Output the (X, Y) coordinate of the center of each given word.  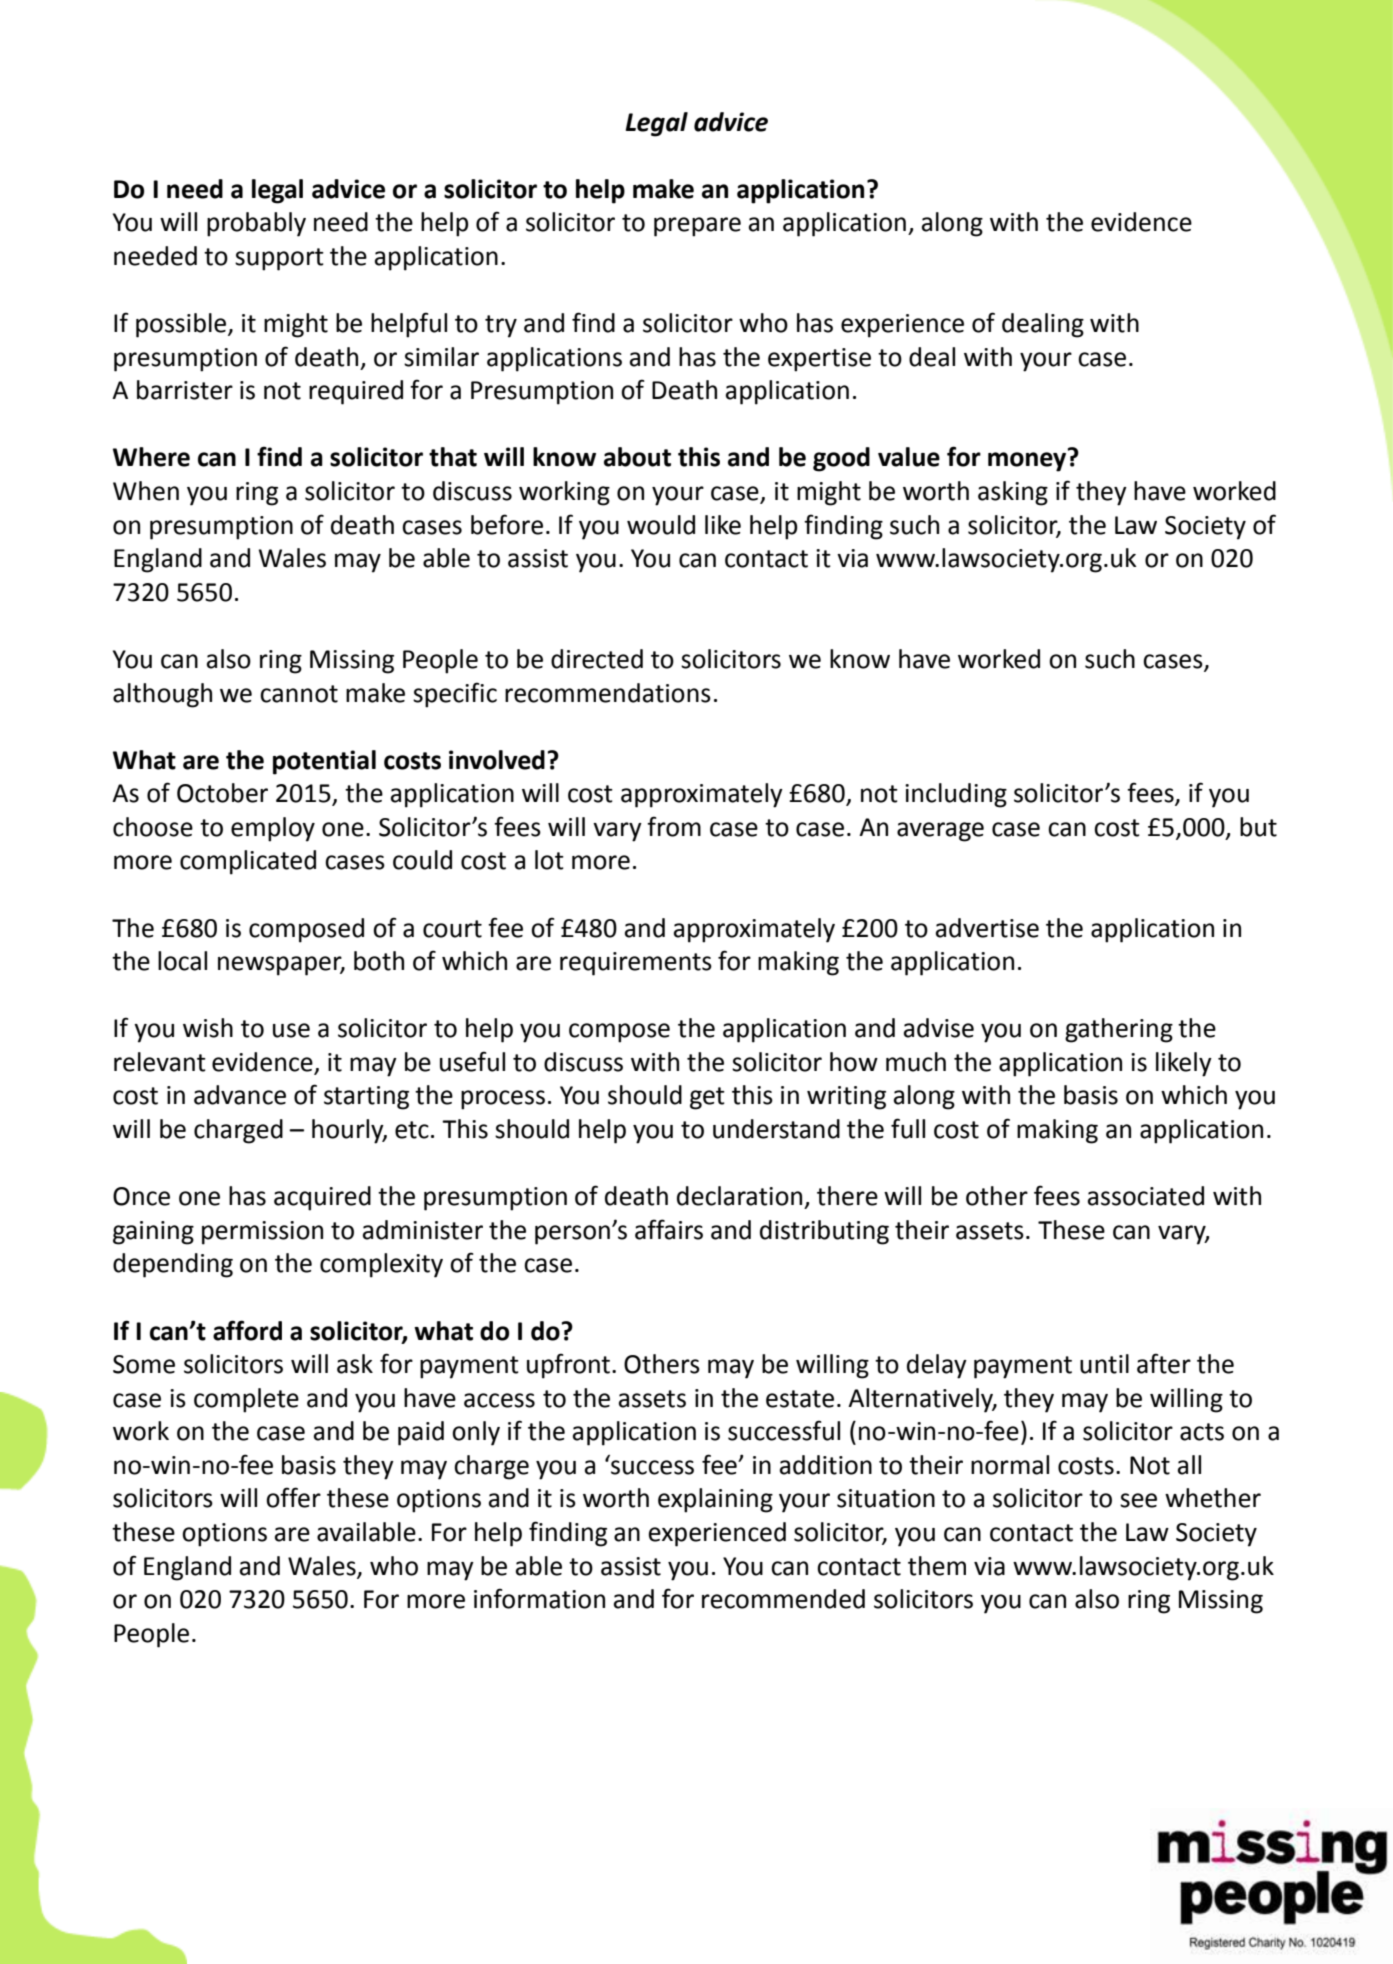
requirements (636, 964)
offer (293, 1497)
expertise (819, 360)
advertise (987, 928)
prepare (697, 227)
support (279, 259)
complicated (248, 862)
